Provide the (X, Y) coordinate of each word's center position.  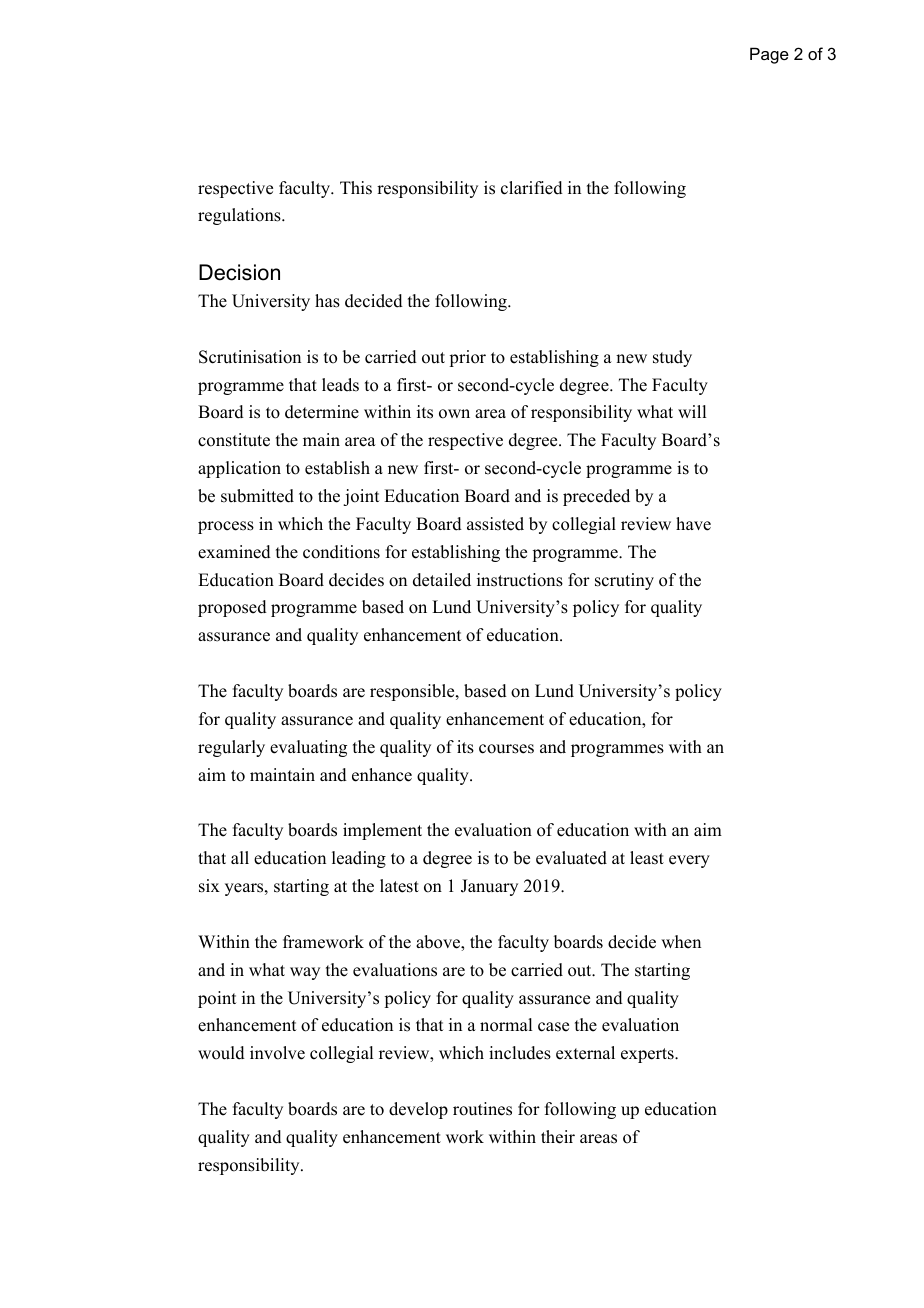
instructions (520, 580)
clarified (532, 188)
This (356, 188)
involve (277, 1053)
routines (482, 1109)
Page (769, 55)
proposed (232, 608)
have (693, 524)
